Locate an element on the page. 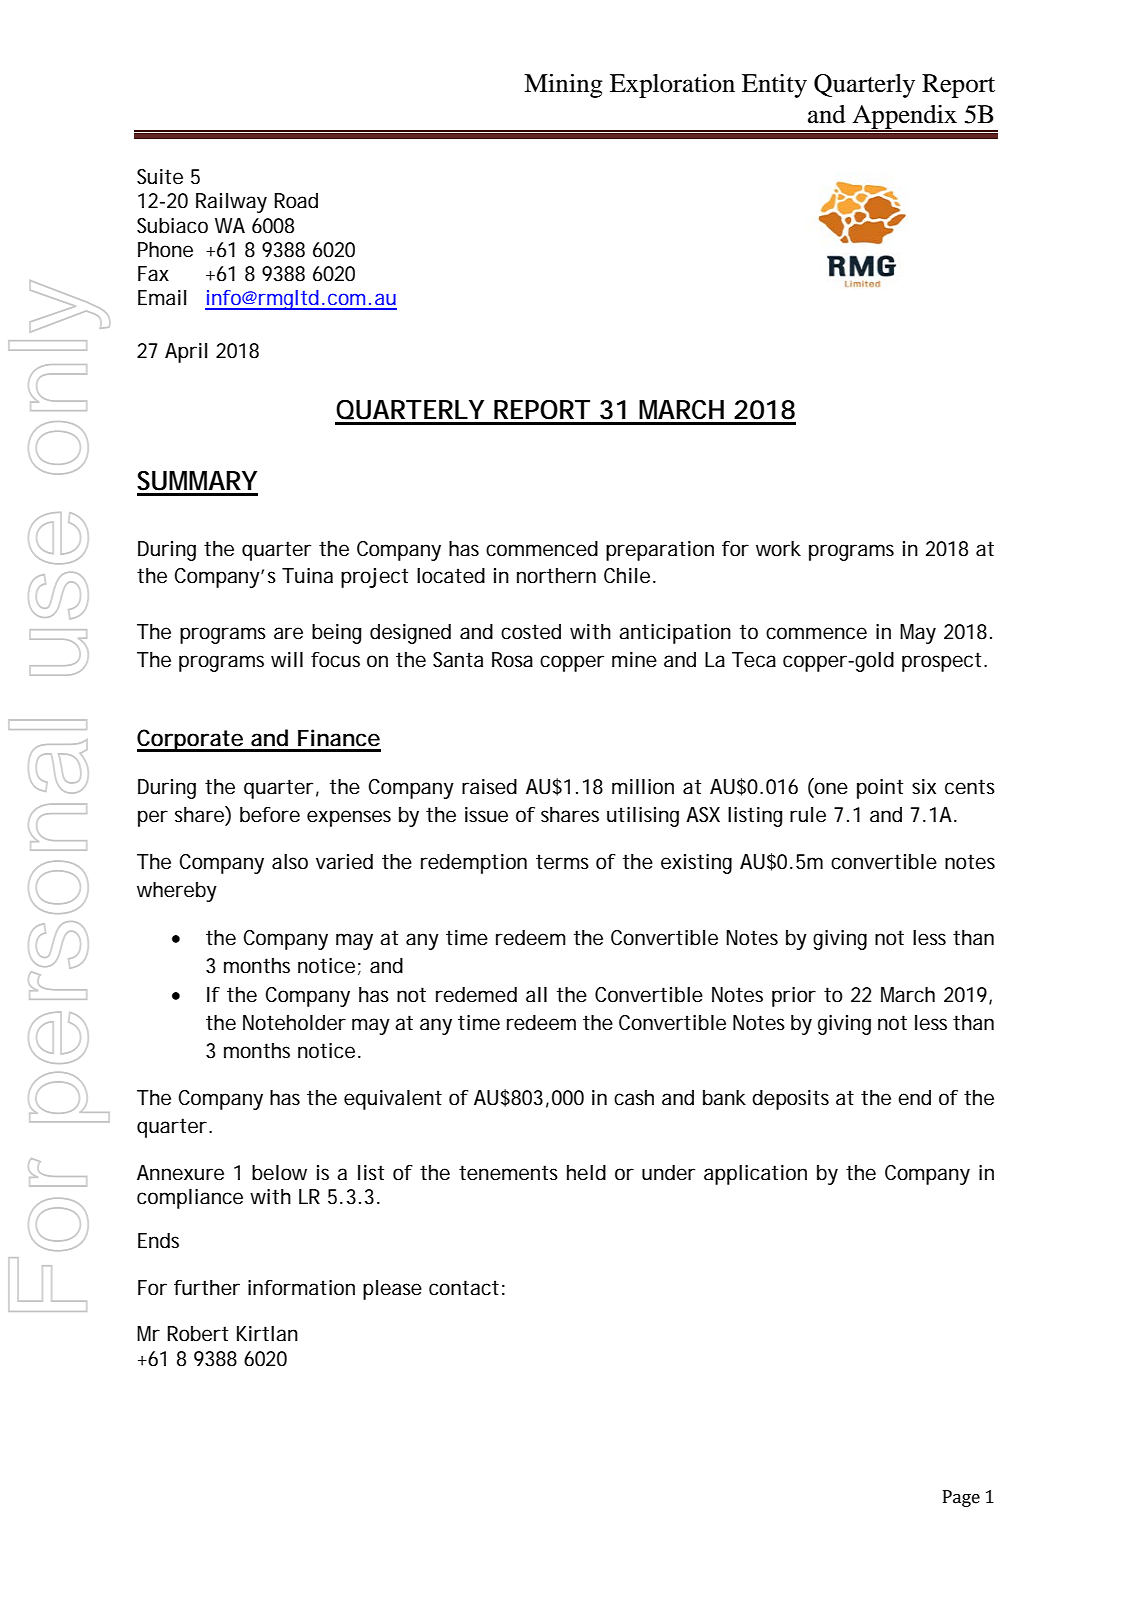 Image resolution: width=1132 pixels, height=1600 pixels. Corporate is located at coordinates (191, 740).
